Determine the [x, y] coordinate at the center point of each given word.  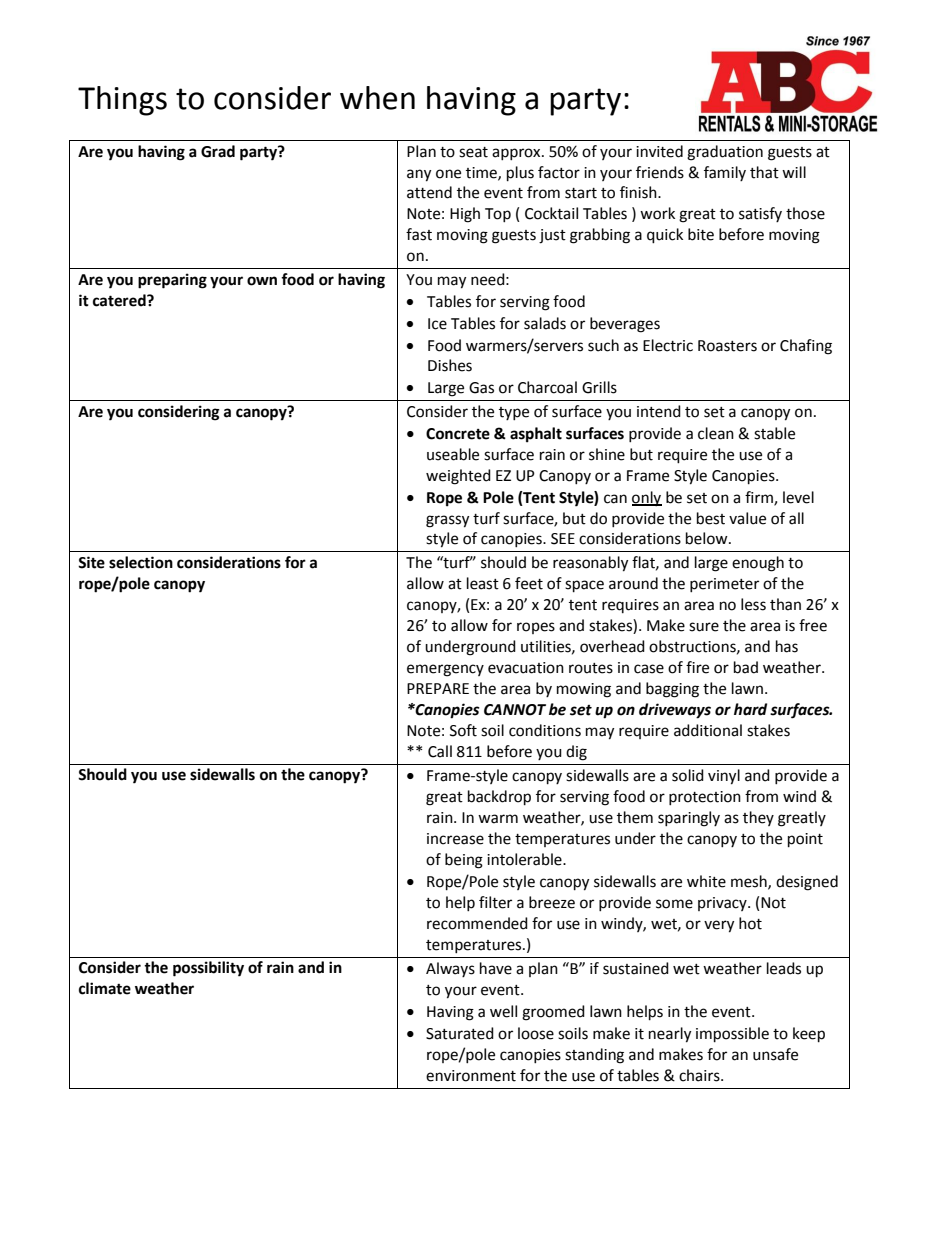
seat [473, 152]
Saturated [460, 1033]
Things [122, 101]
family [725, 173]
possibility [208, 969]
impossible [732, 1035]
